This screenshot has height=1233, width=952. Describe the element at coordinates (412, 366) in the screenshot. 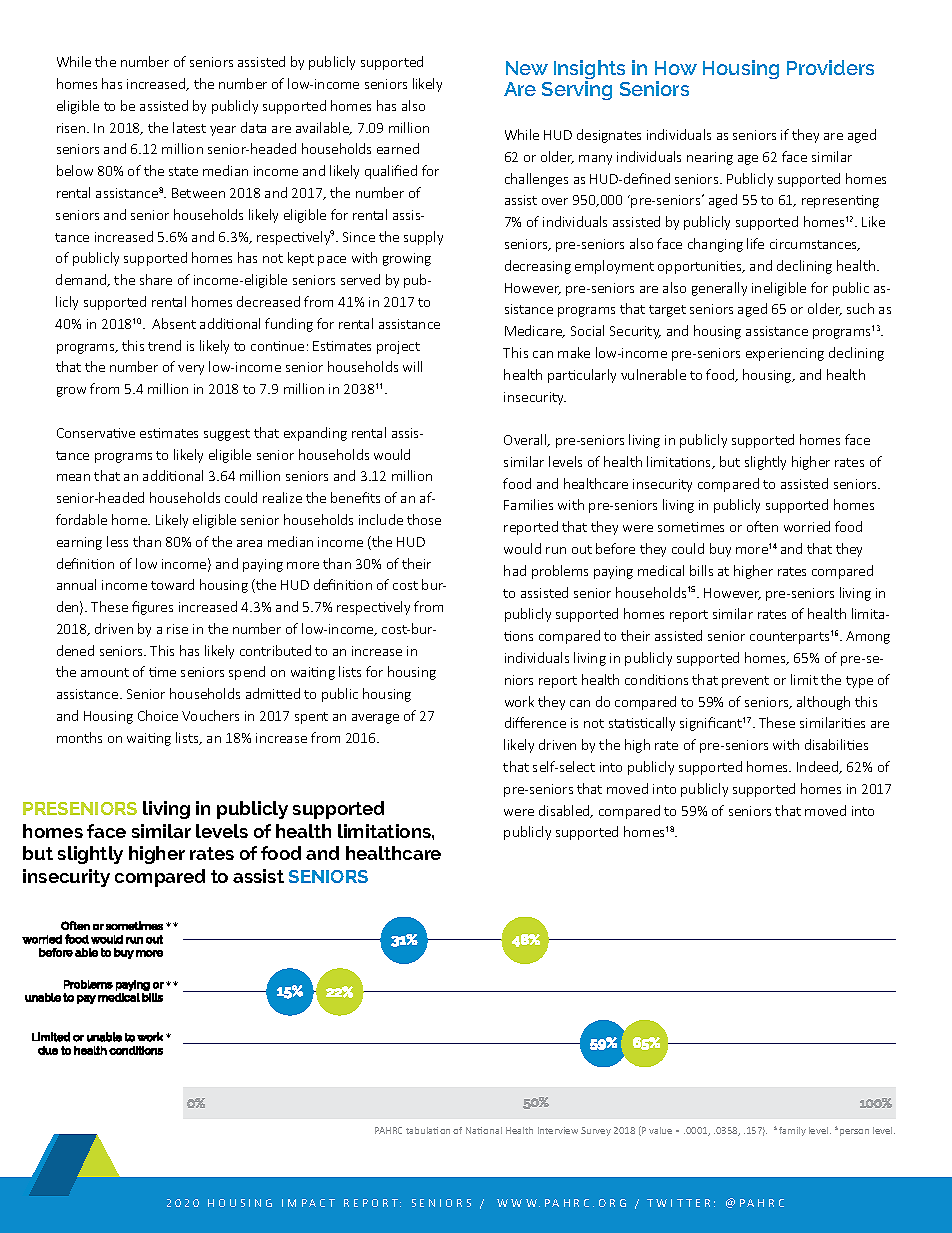

I see `will` at that location.
